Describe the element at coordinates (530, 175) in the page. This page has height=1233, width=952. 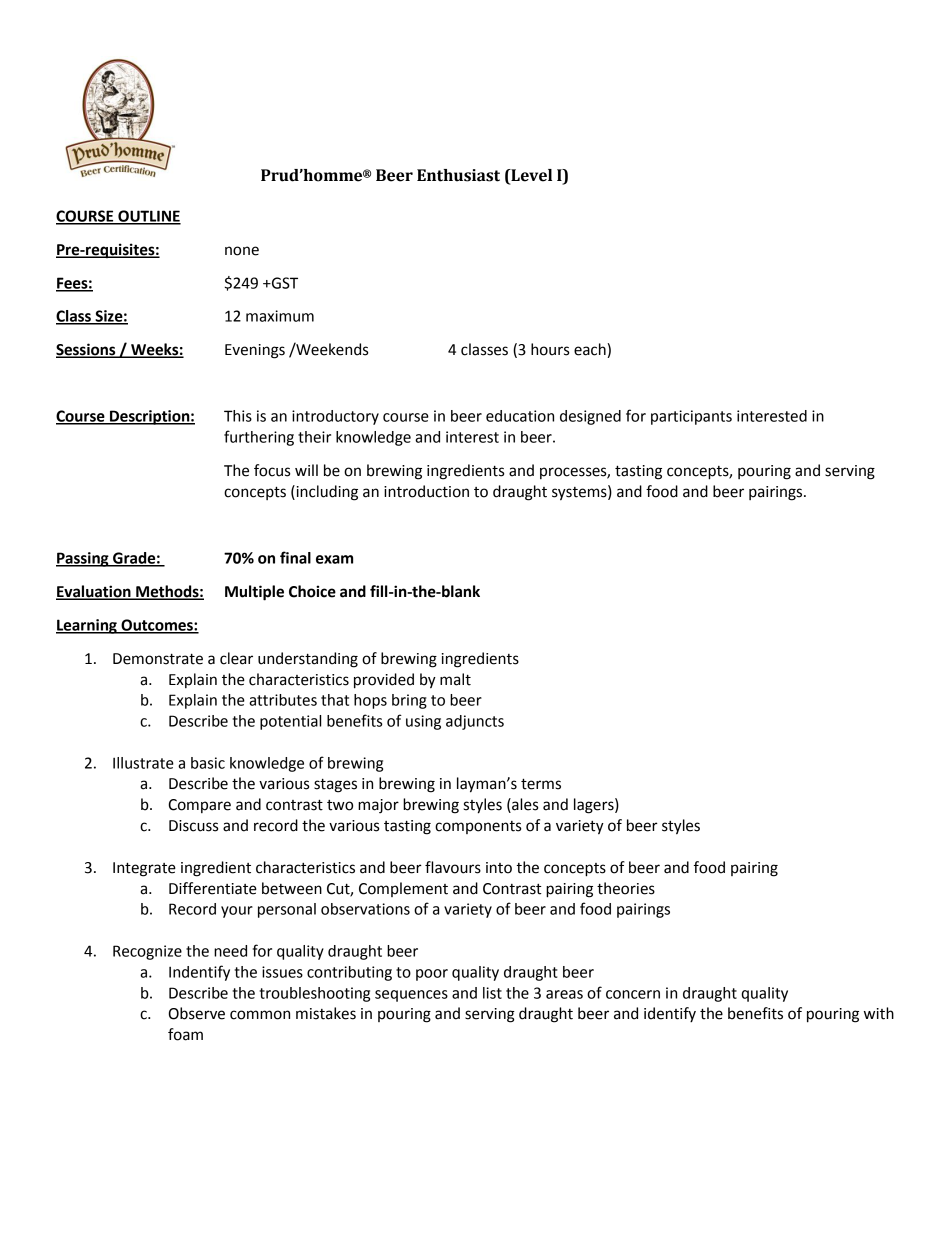
I see `Level` at that location.
